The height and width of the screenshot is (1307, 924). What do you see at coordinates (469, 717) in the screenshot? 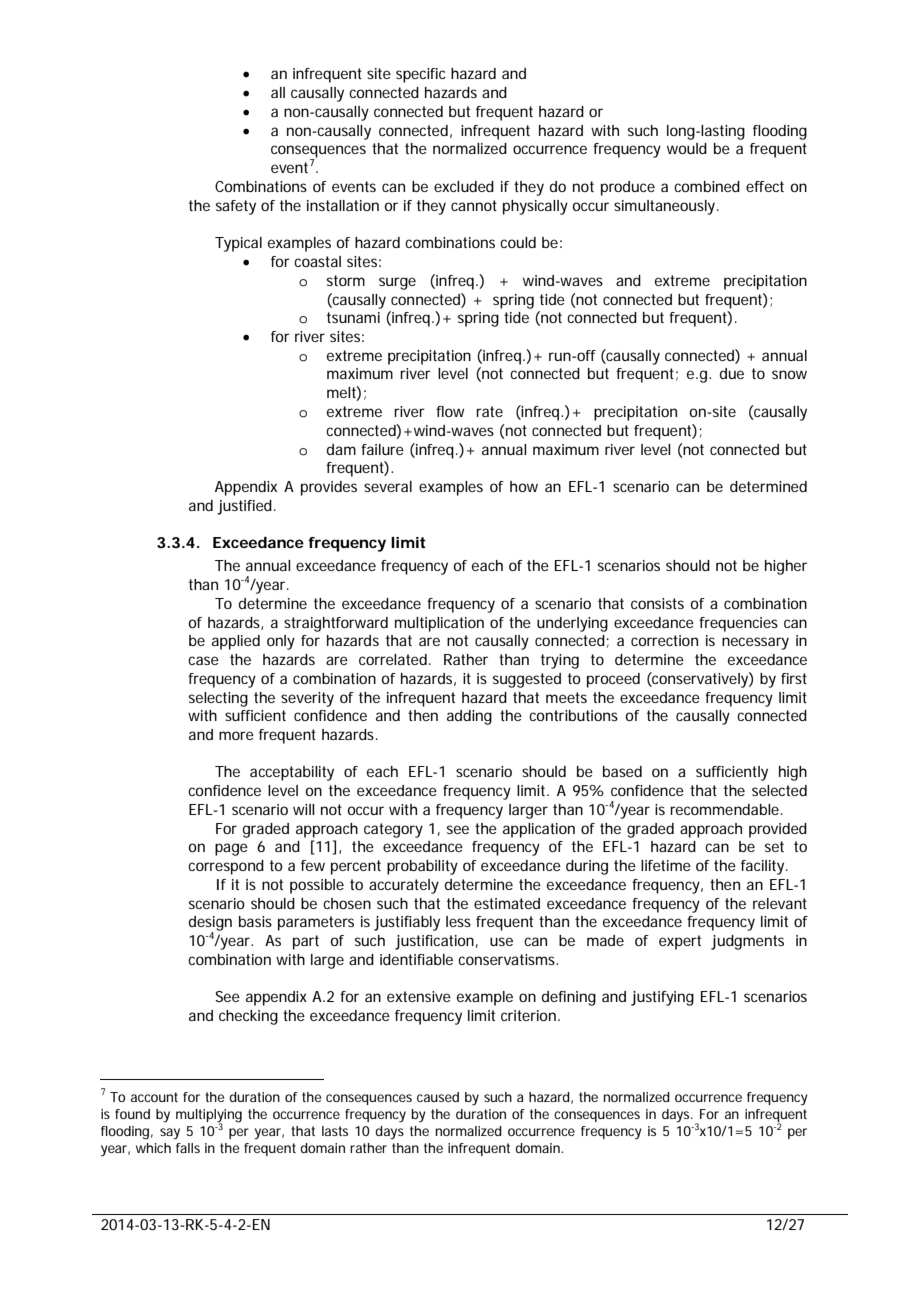
I see `adding` at bounding box center [469, 717].
